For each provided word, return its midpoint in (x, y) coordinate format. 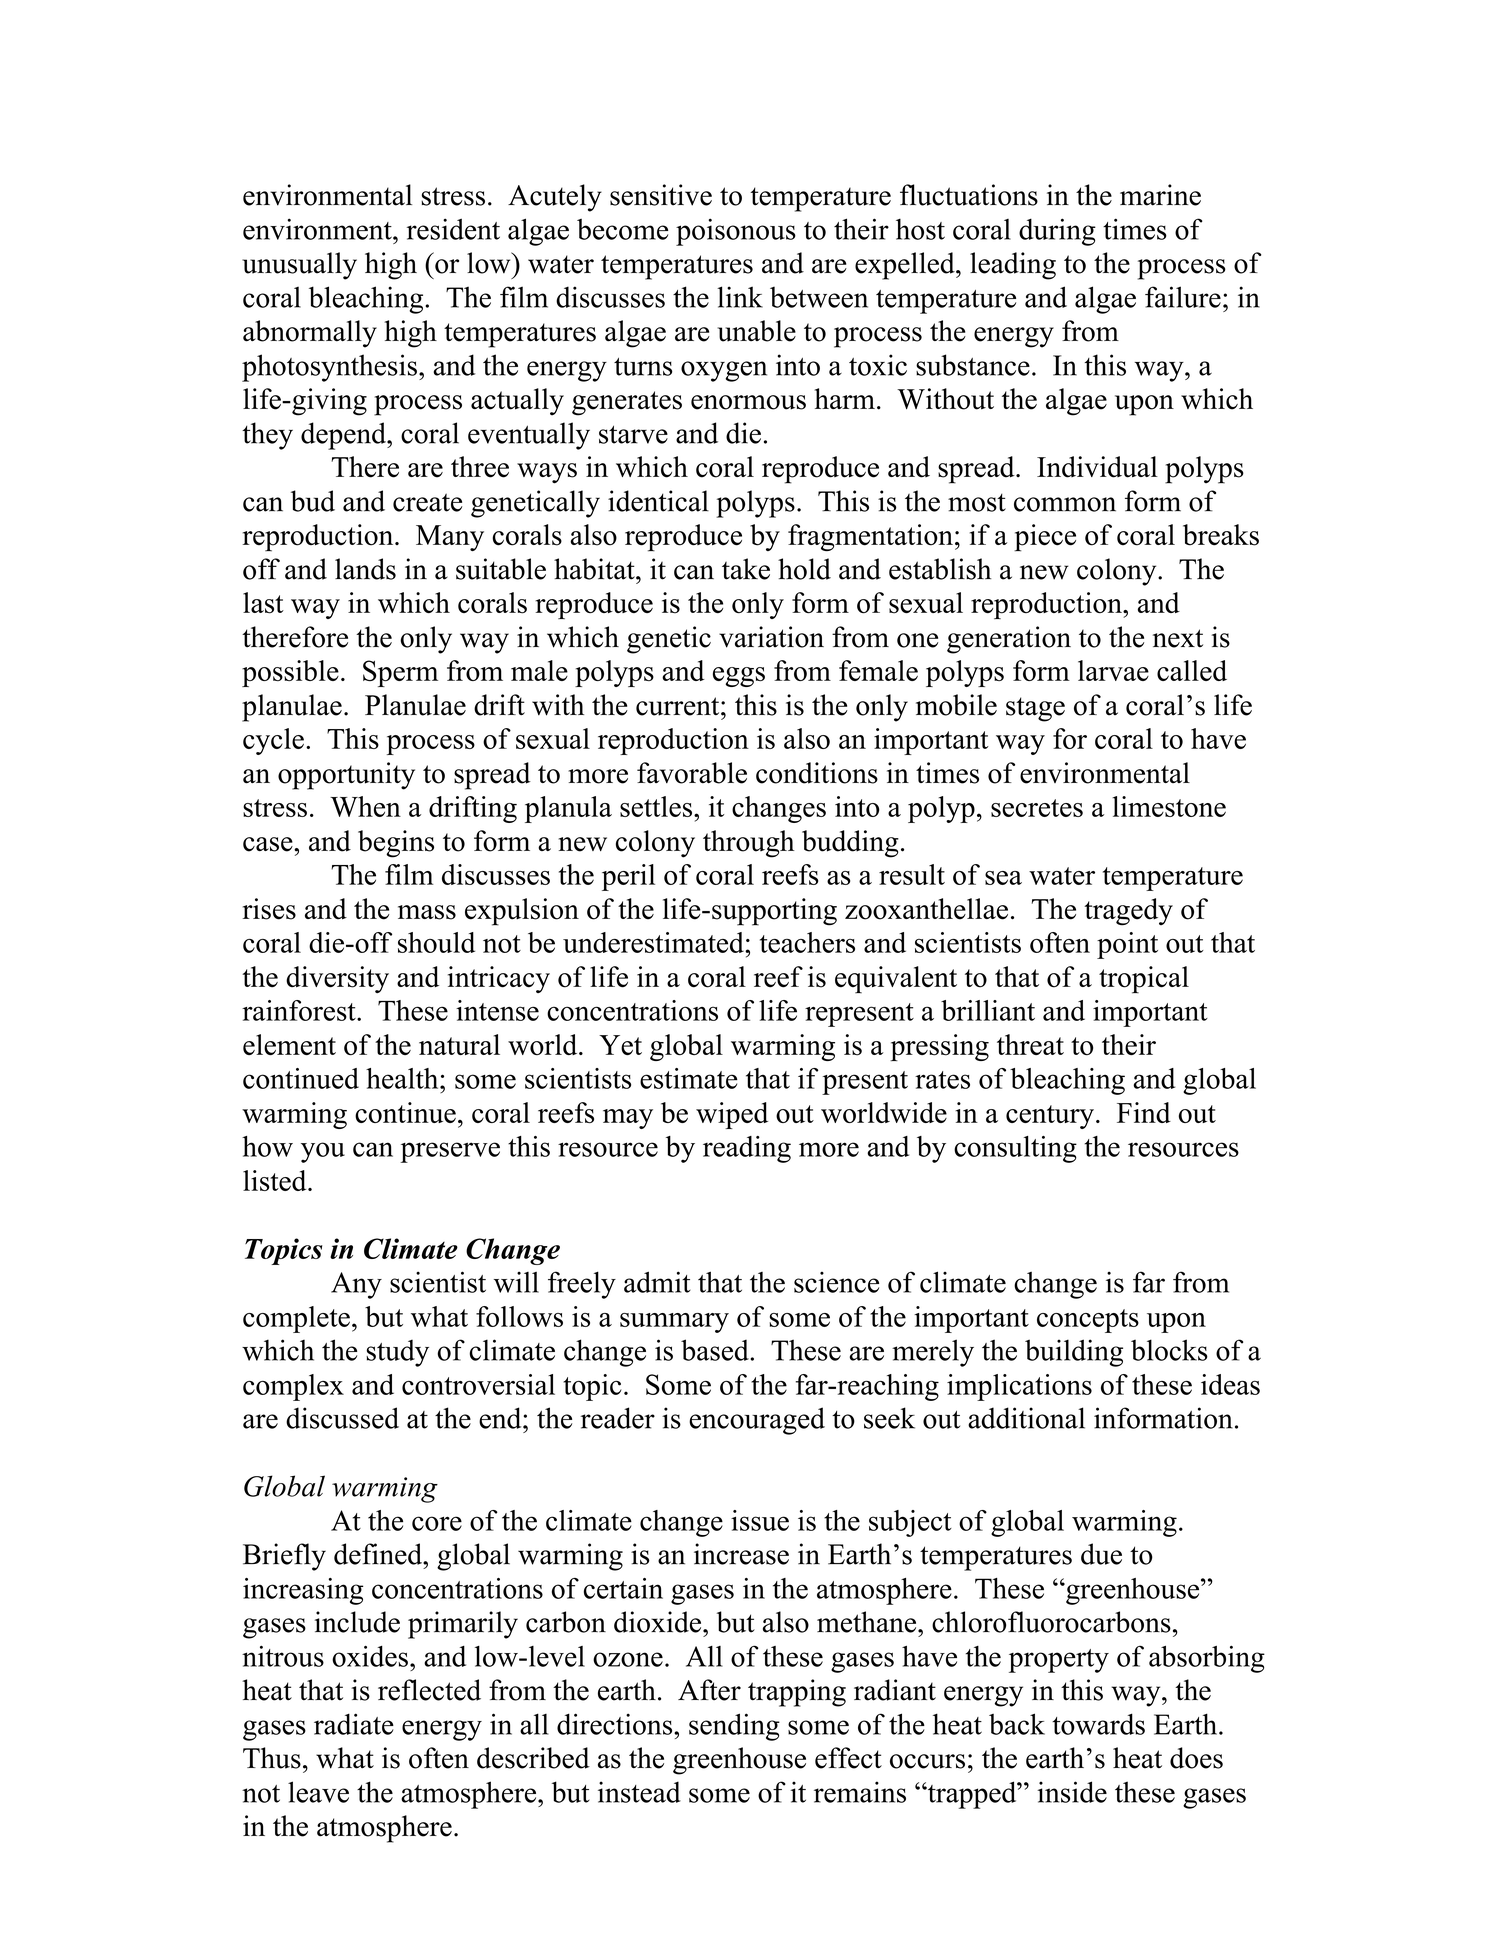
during (1057, 232)
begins (396, 844)
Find (1144, 1112)
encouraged (757, 1421)
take (746, 569)
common (1065, 504)
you (323, 1152)
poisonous (736, 232)
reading (747, 1149)
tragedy (1128, 912)
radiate (354, 1724)
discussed (342, 1418)
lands (365, 569)
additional (1026, 1418)
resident (453, 229)
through (749, 844)
